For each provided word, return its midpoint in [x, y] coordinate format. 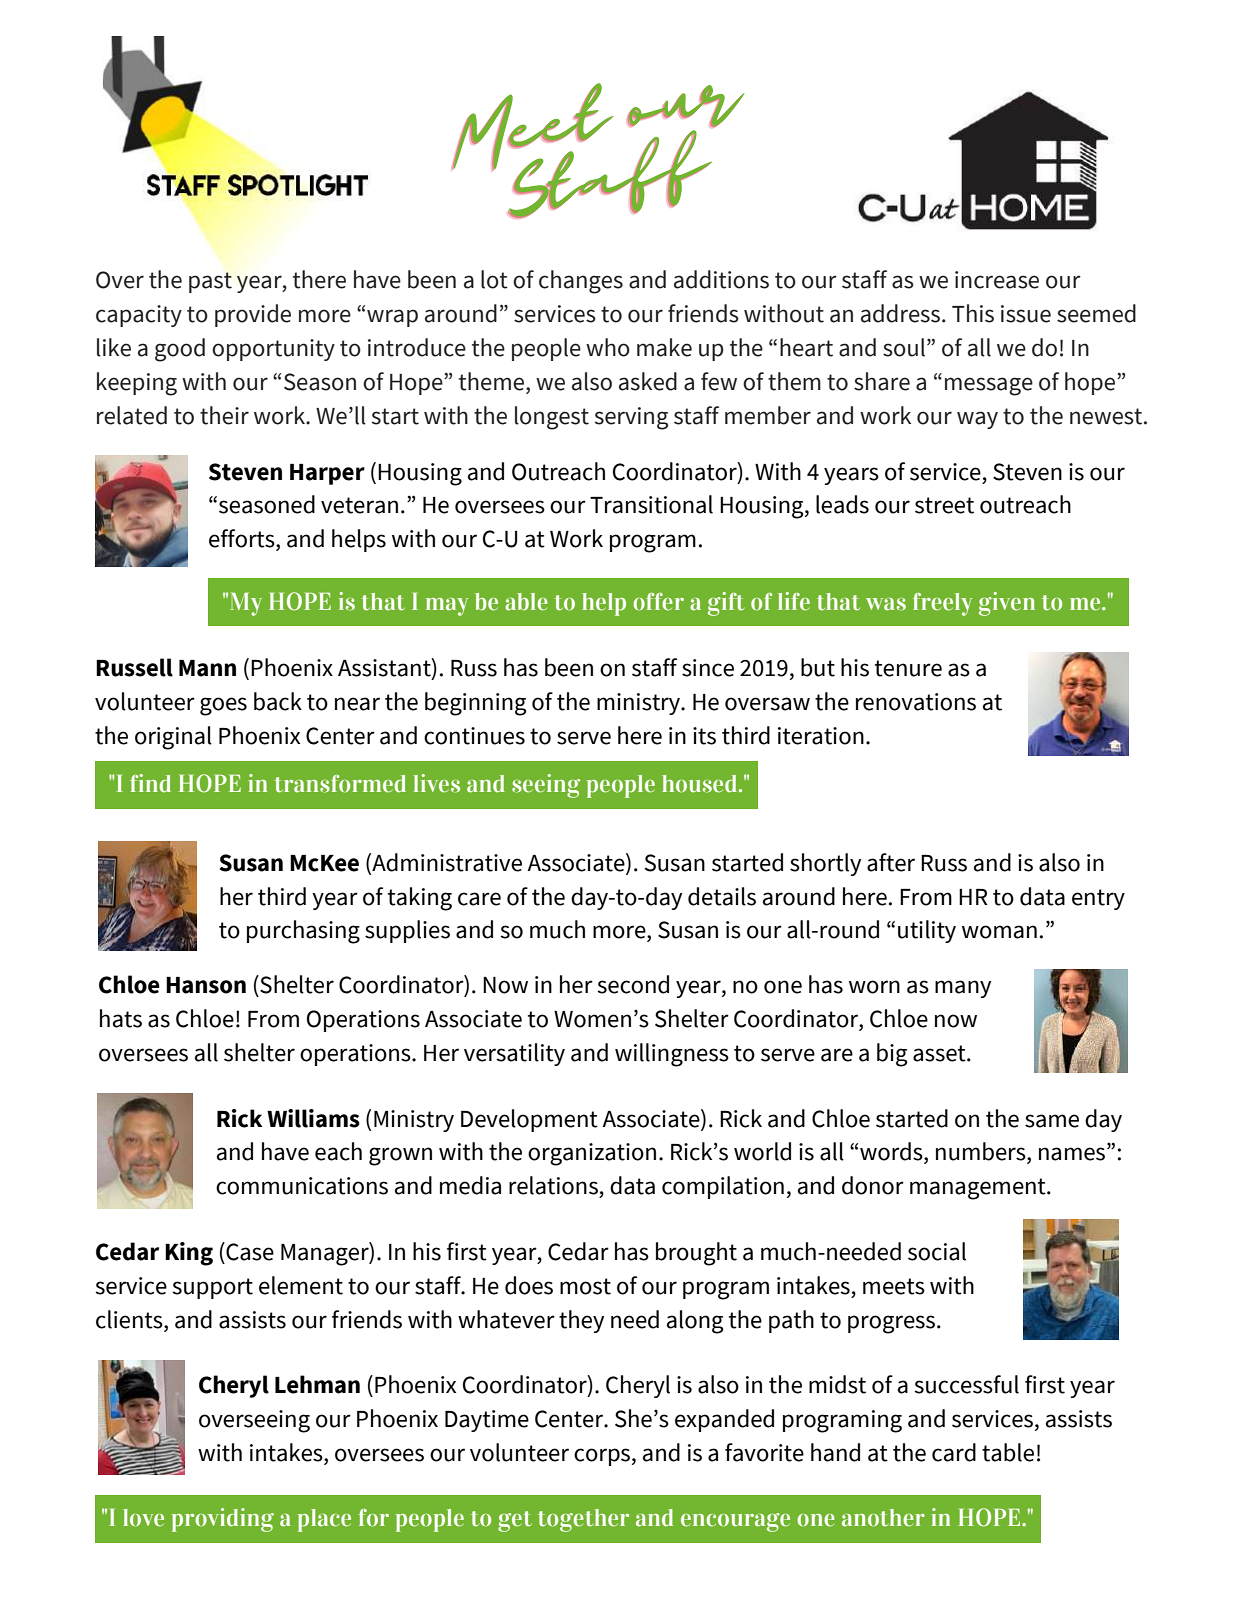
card [954, 1452]
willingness [672, 1055]
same [1052, 1121]
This [973, 313]
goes [223, 706]
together [583, 1520]
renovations [916, 702]
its [704, 736]
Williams [313, 1118]
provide [253, 315]
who [608, 347]
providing [222, 1520]
